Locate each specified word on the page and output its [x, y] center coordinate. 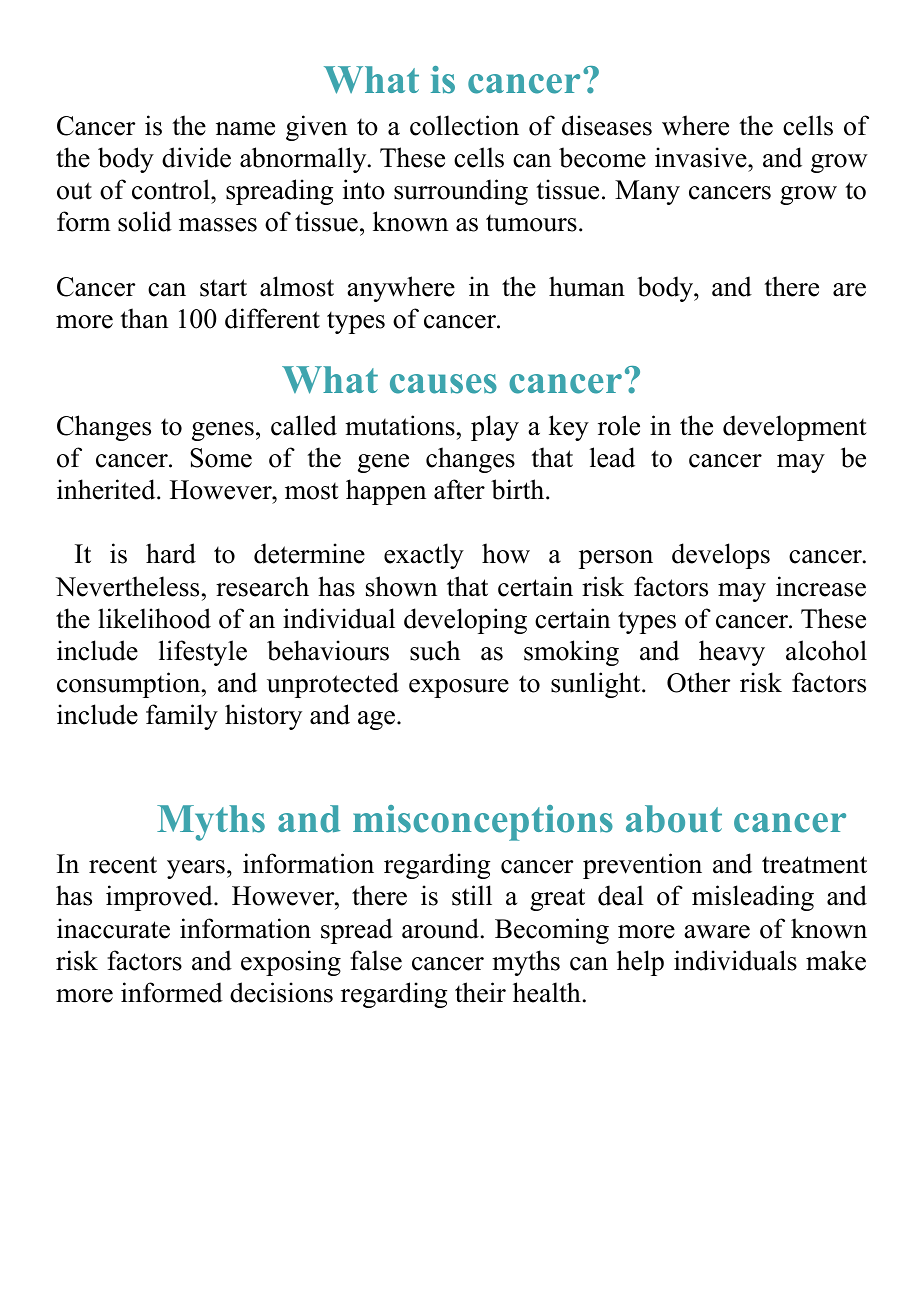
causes [443, 384]
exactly [424, 556]
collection [464, 125]
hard [171, 553]
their [480, 992]
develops [721, 556]
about [674, 819]
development [795, 428]
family [182, 717]
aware [717, 932]
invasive [702, 157]
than [144, 318]
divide [196, 157]
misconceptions [483, 823]
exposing [291, 963]
